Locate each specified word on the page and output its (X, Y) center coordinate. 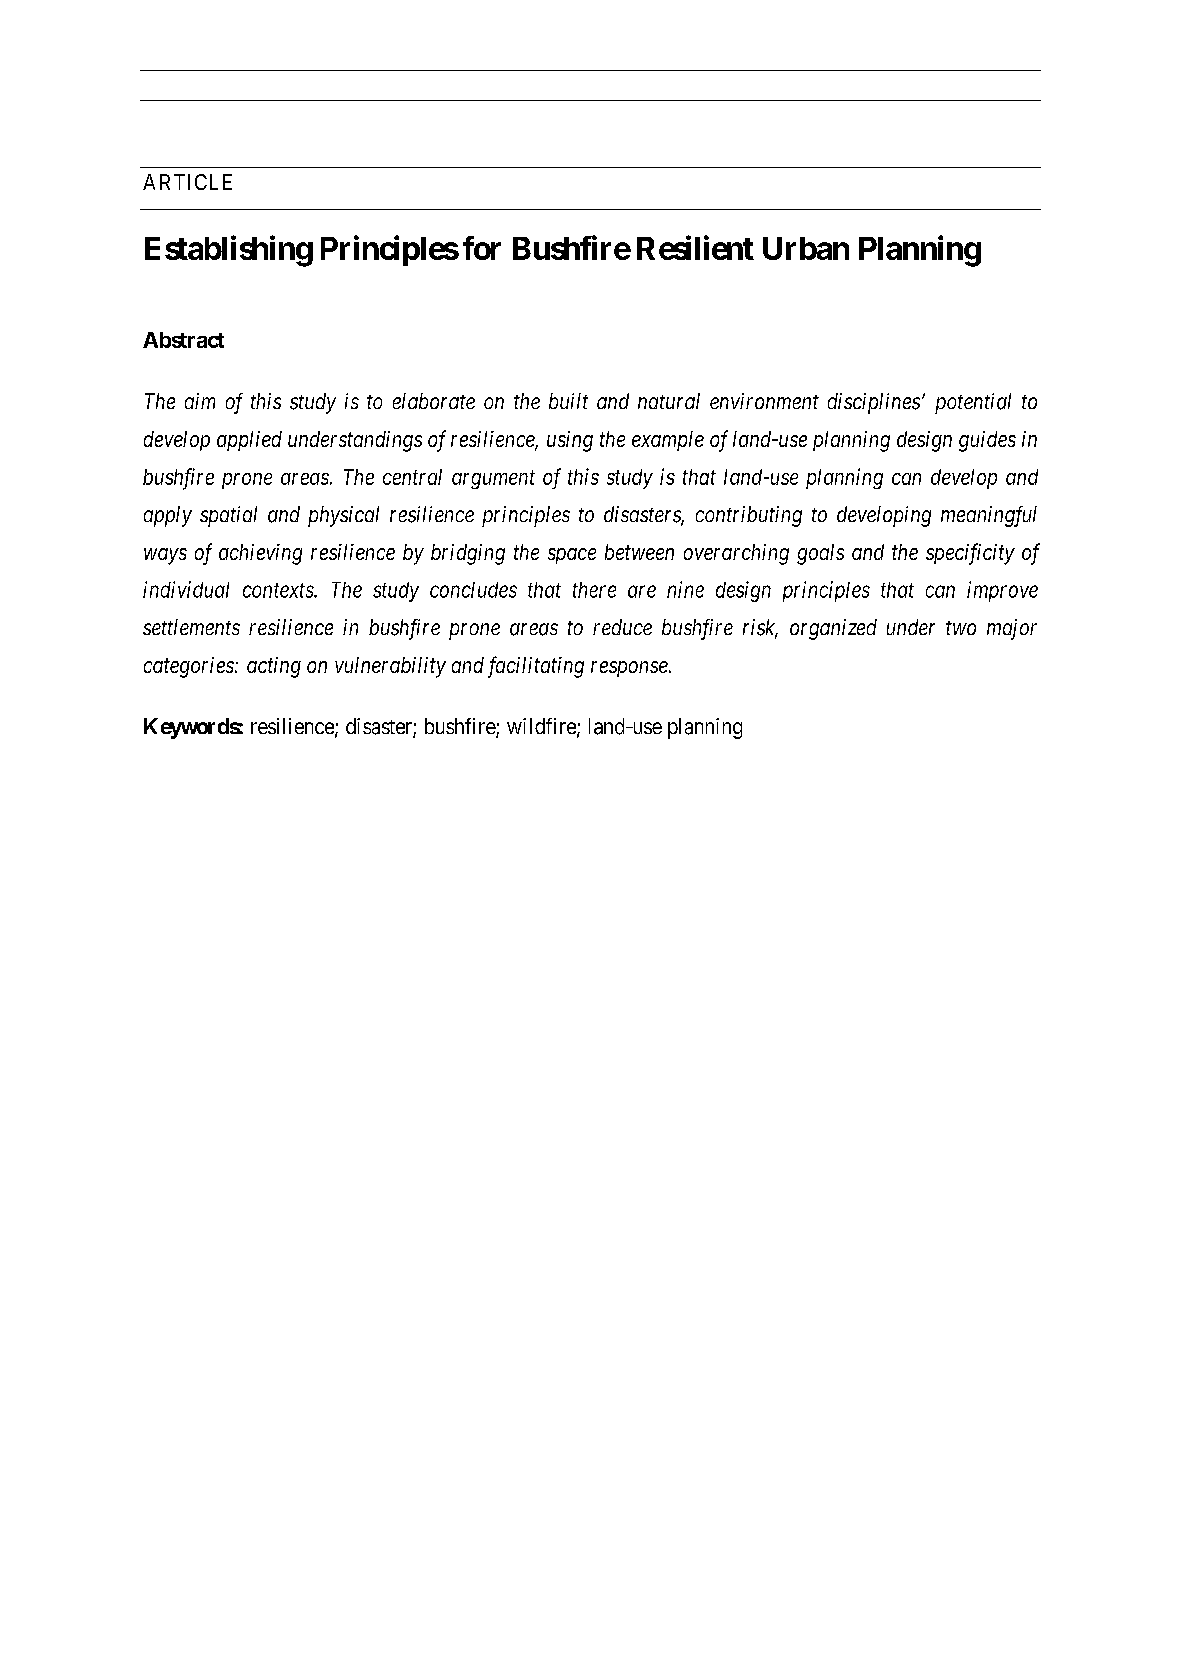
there (594, 590)
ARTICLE (187, 182)
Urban (806, 248)
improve (1002, 591)
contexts (279, 590)
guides (987, 441)
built (568, 401)
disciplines (874, 403)
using (570, 441)
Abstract (183, 340)
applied (249, 441)
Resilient (695, 247)
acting (274, 667)
